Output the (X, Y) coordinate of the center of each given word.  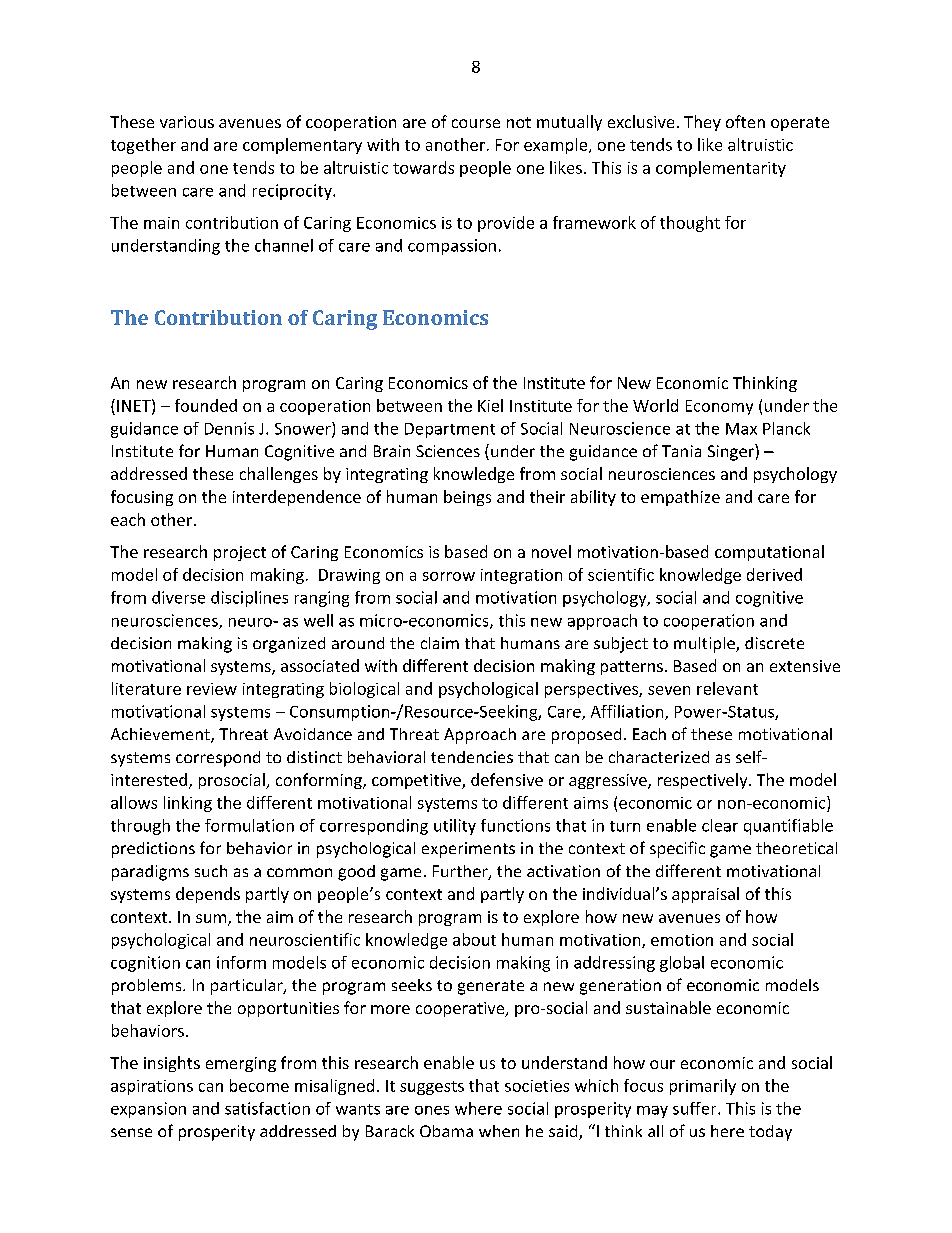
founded (206, 405)
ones (432, 1110)
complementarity (721, 169)
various (187, 122)
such (211, 871)
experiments (468, 850)
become (259, 1085)
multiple (705, 645)
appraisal (705, 895)
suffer (696, 1108)
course (476, 123)
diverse (178, 597)
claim (440, 643)
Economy (719, 407)
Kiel (490, 405)
